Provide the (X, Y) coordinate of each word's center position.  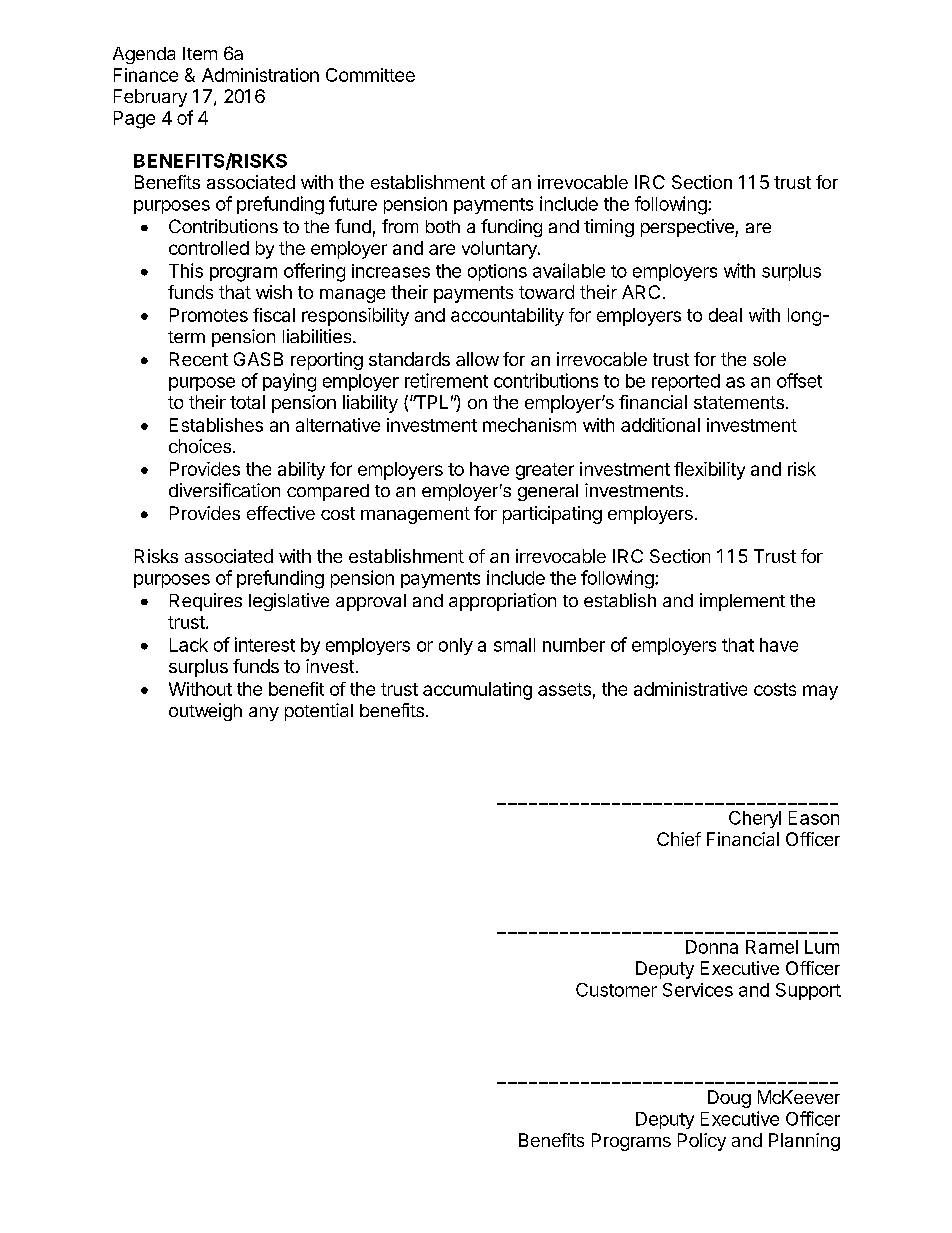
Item (200, 53)
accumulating (477, 691)
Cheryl (755, 819)
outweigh (205, 712)
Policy (702, 1142)
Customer (616, 990)
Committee (370, 75)
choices (200, 446)
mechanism (529, 425)
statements (739, 402)
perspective (688, 228)
